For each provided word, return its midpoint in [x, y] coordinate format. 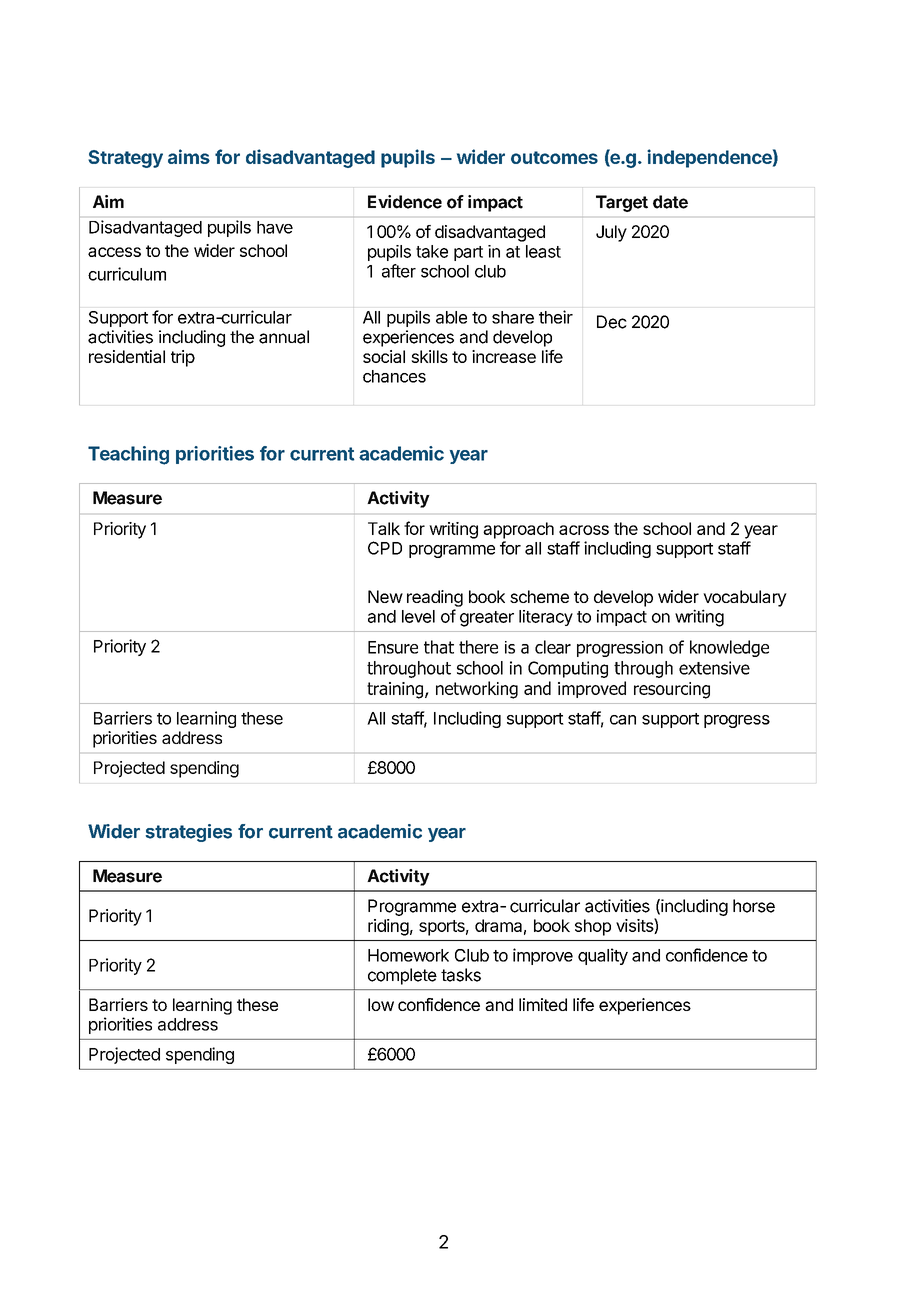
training [396, 690]
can [623, 720]
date [670, 202]
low [381, 1004]
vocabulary [745, 598]
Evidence [405, 202]
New [385, 596]
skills [429, 356]
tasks [461, 975]
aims [189, 156]
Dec [612, 322]
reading [435, 598]
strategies [189, 833]
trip [183, 358]
